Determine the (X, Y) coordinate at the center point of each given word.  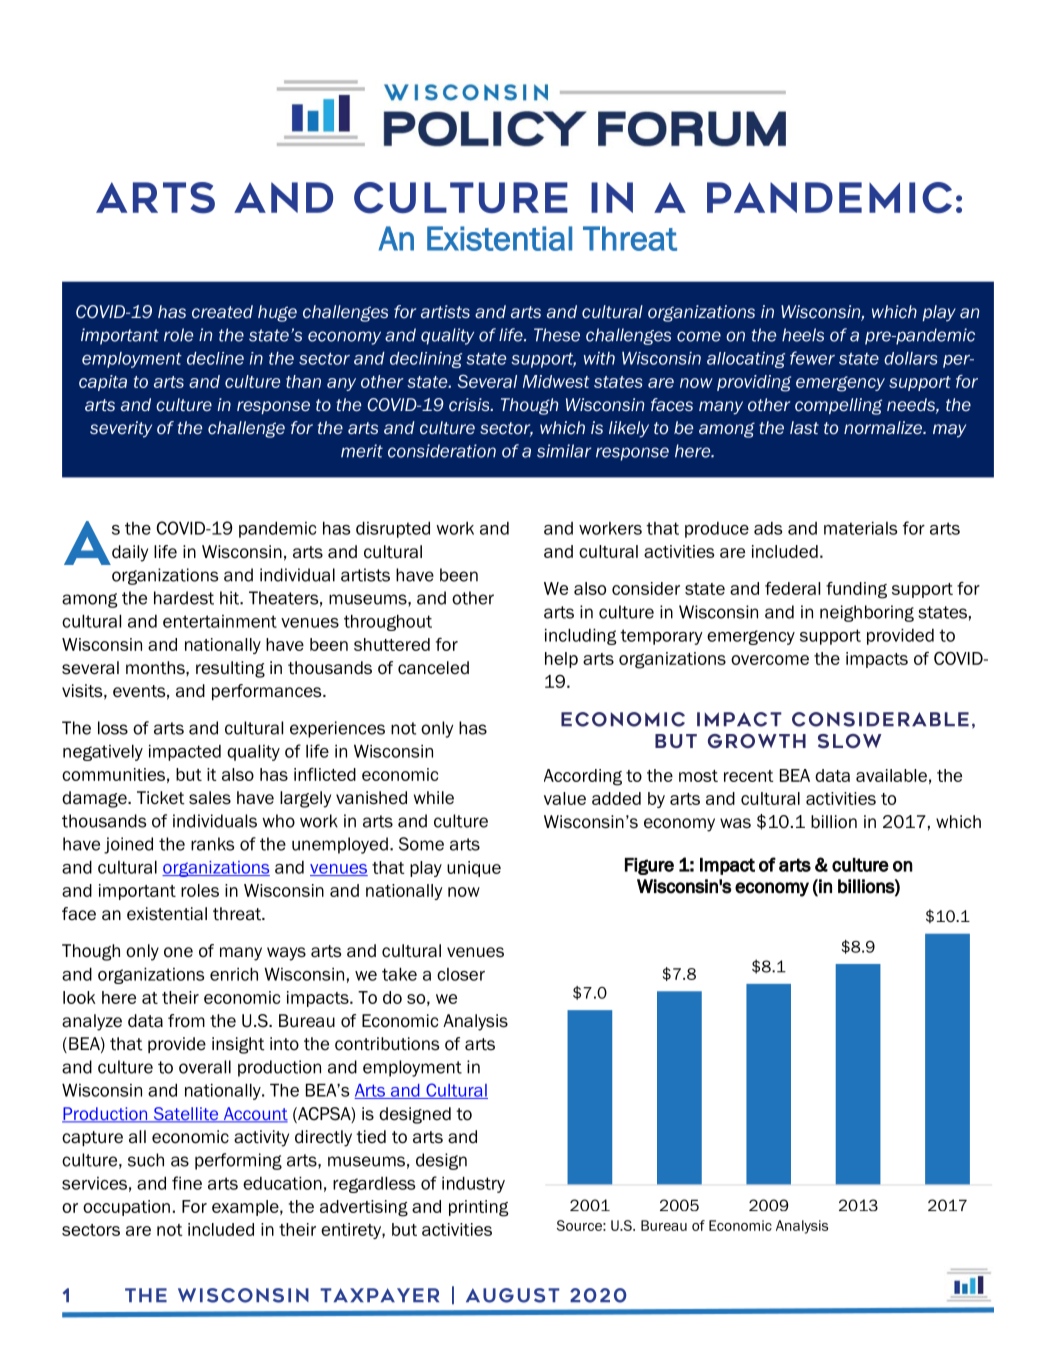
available (891, 775)
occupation (126, 1208)
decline (215, 358)
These (557, 335)
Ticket (161, 798)
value (565, 798)
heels (803, 335)
